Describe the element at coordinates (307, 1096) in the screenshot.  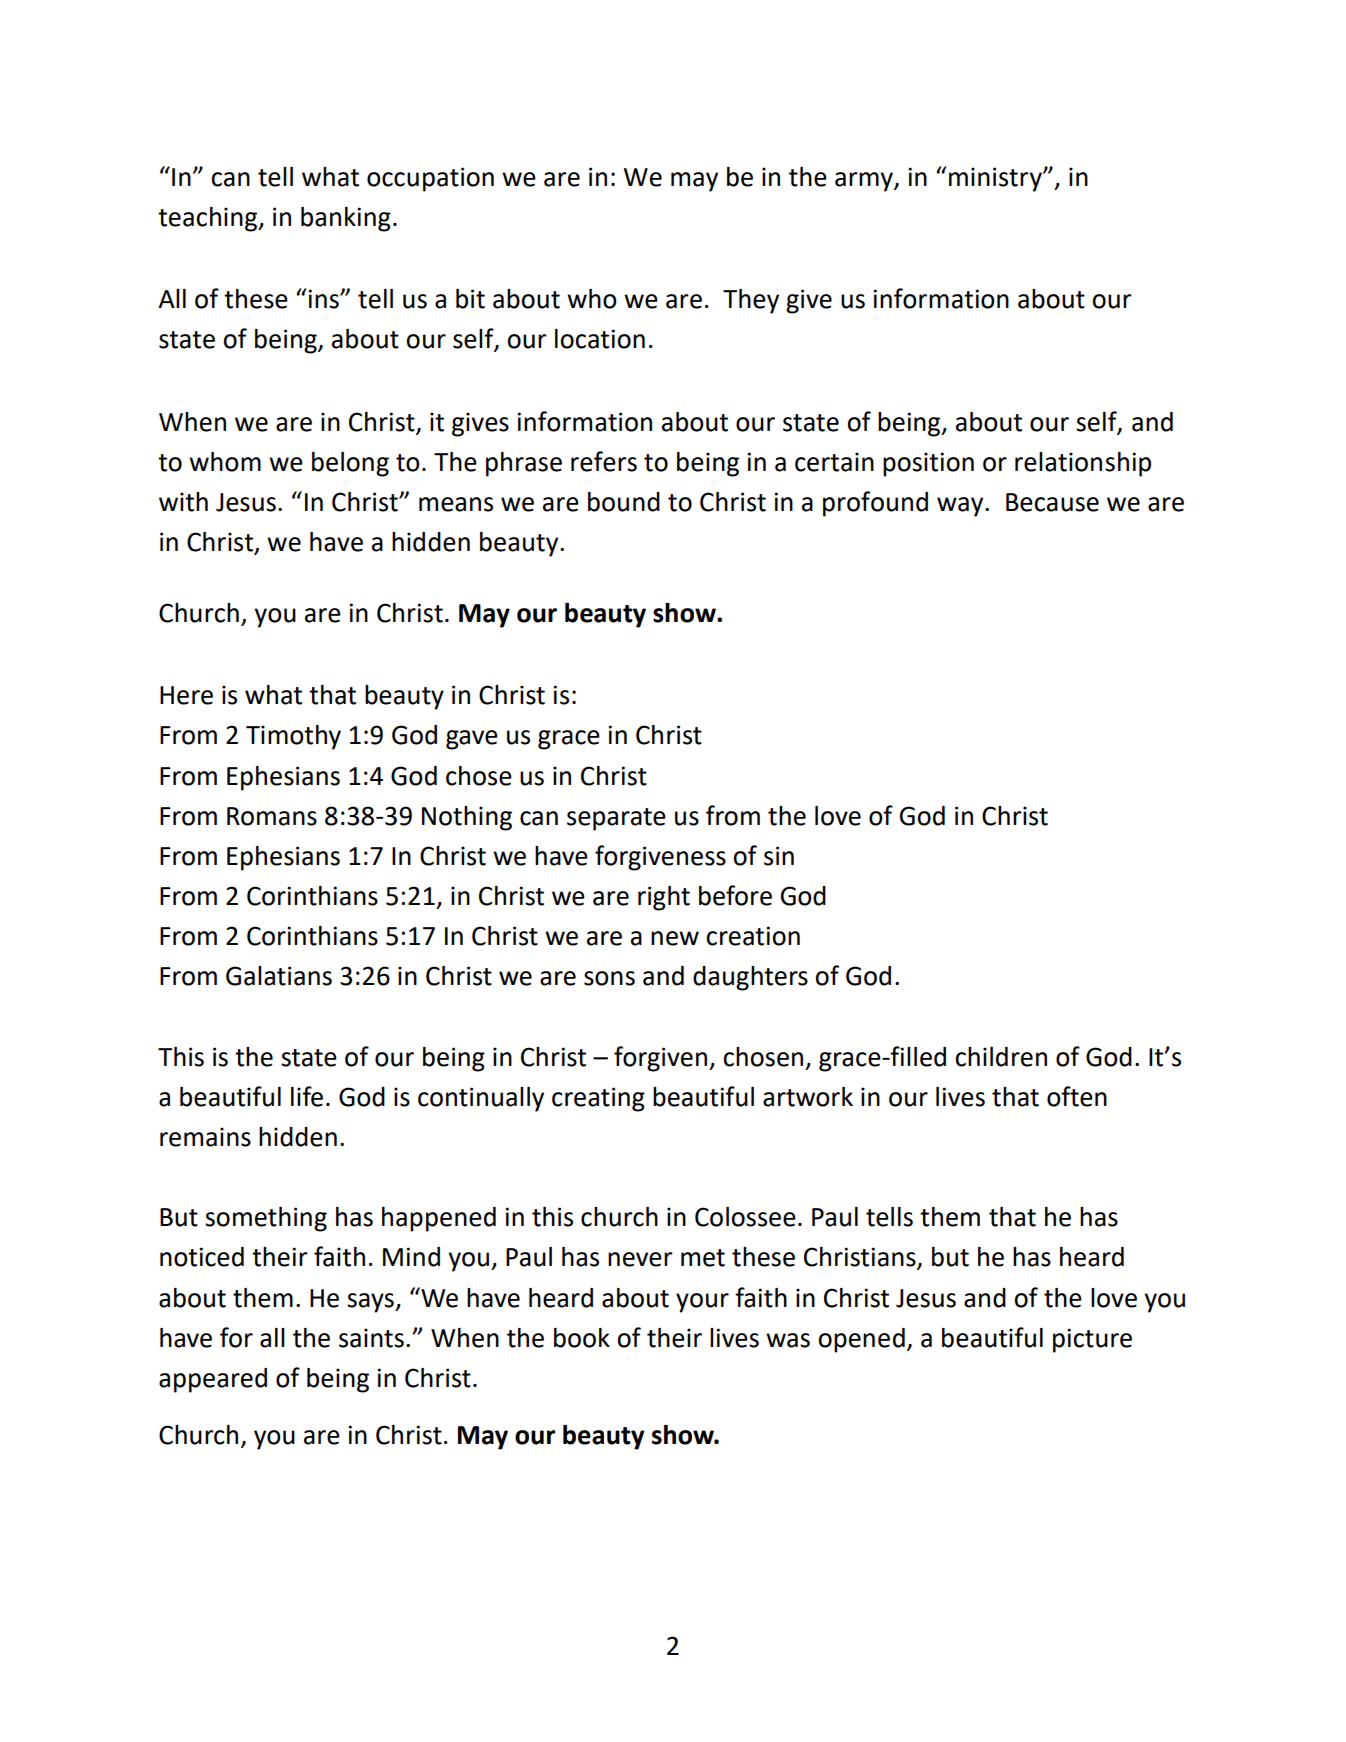
I see `life` at that location.
